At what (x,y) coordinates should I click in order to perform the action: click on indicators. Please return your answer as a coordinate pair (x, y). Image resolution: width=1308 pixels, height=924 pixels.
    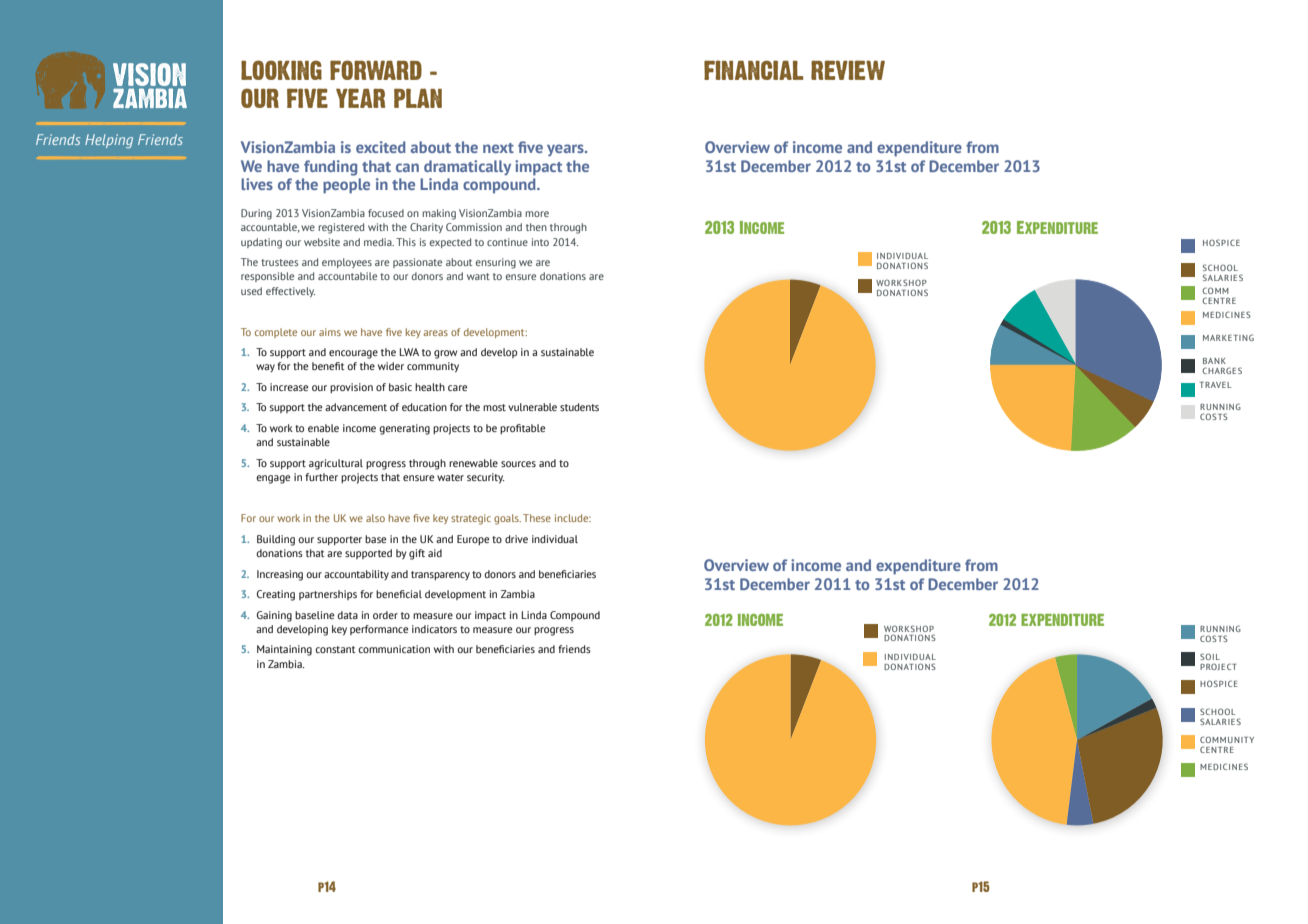
    Looking at the image, I should click on (434, 629).
